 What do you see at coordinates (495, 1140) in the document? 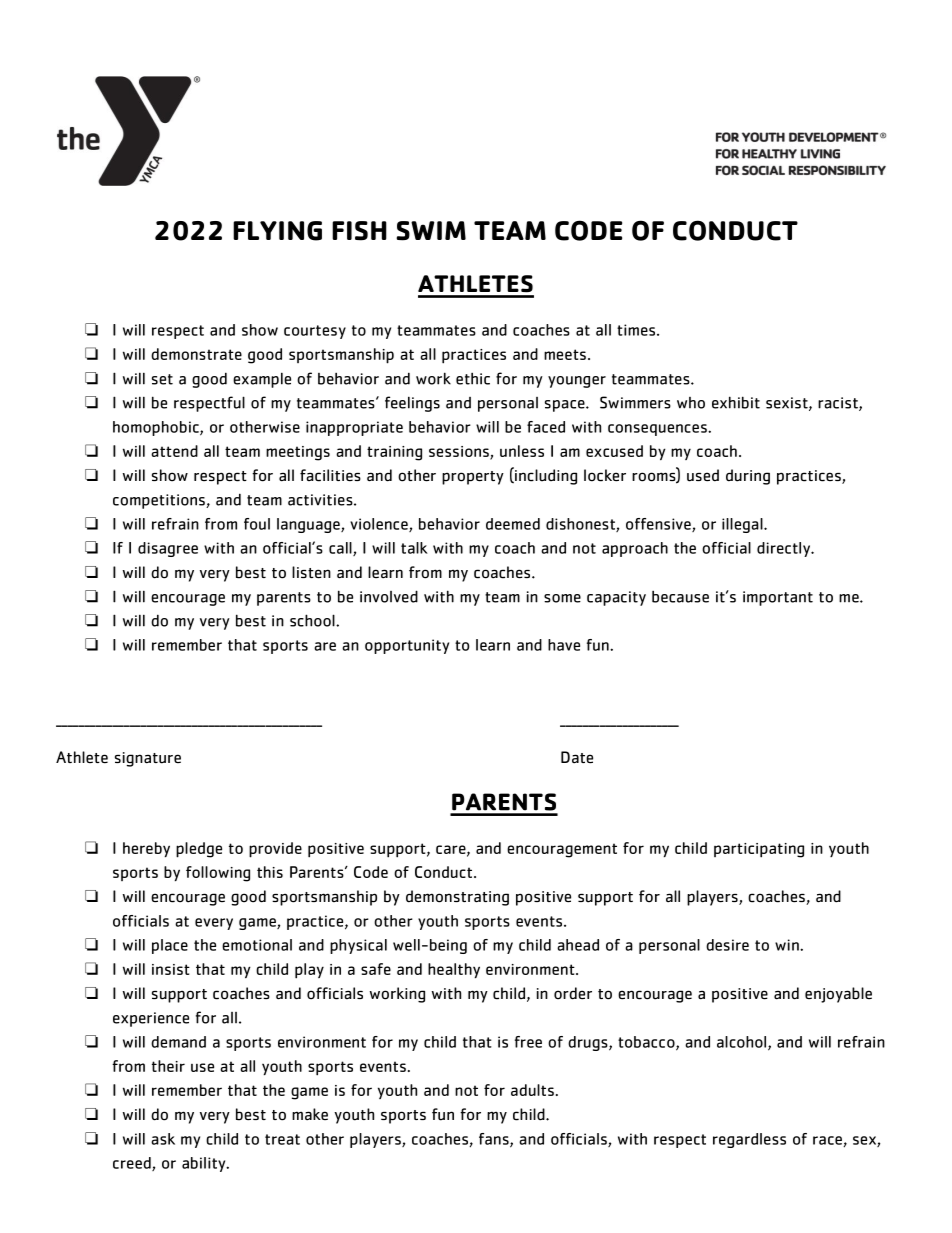
I see `fans` at bounding box center [495, 1140].
